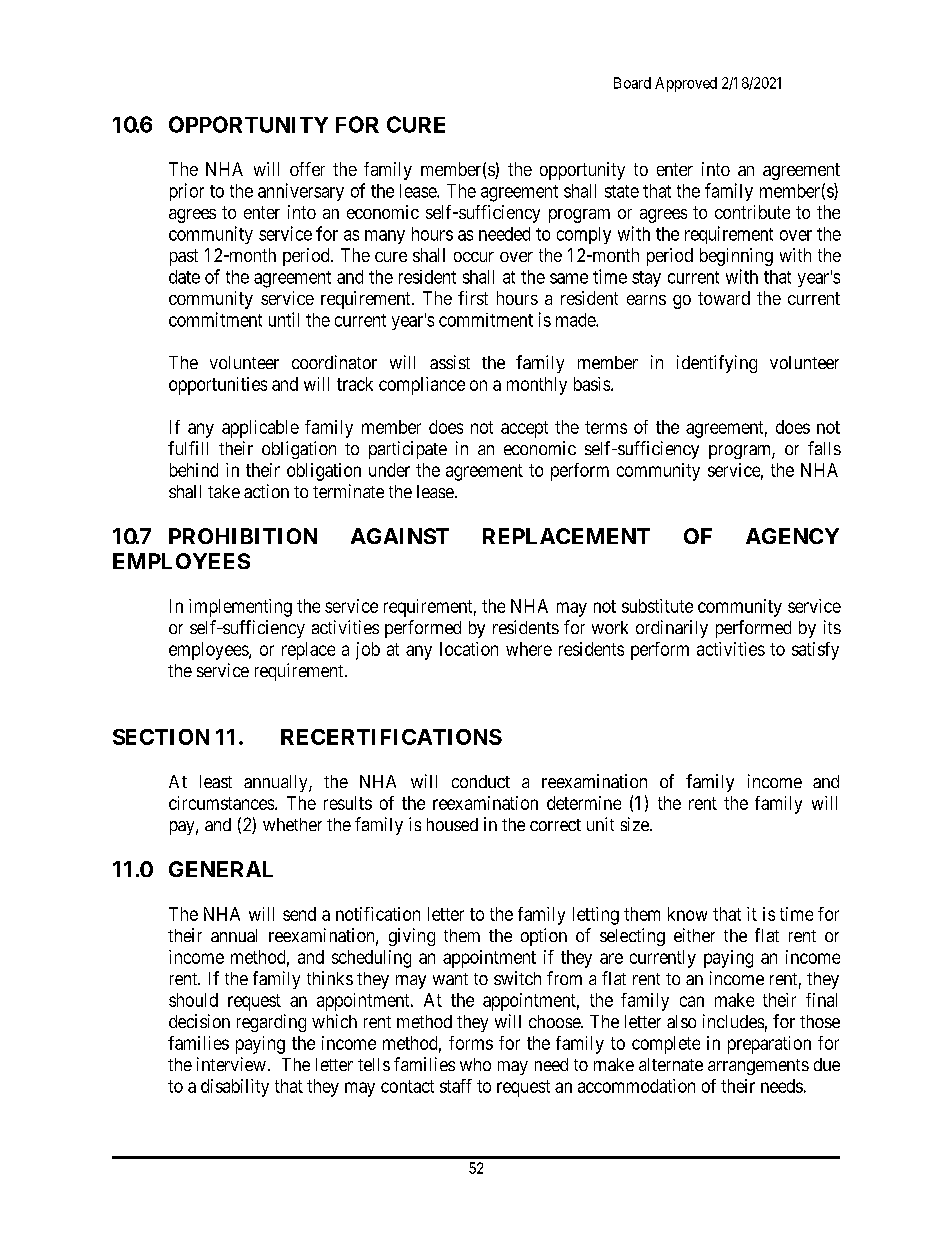 This screenshot has width=952, height=1233. I want to click on size, so click(636, 824).
